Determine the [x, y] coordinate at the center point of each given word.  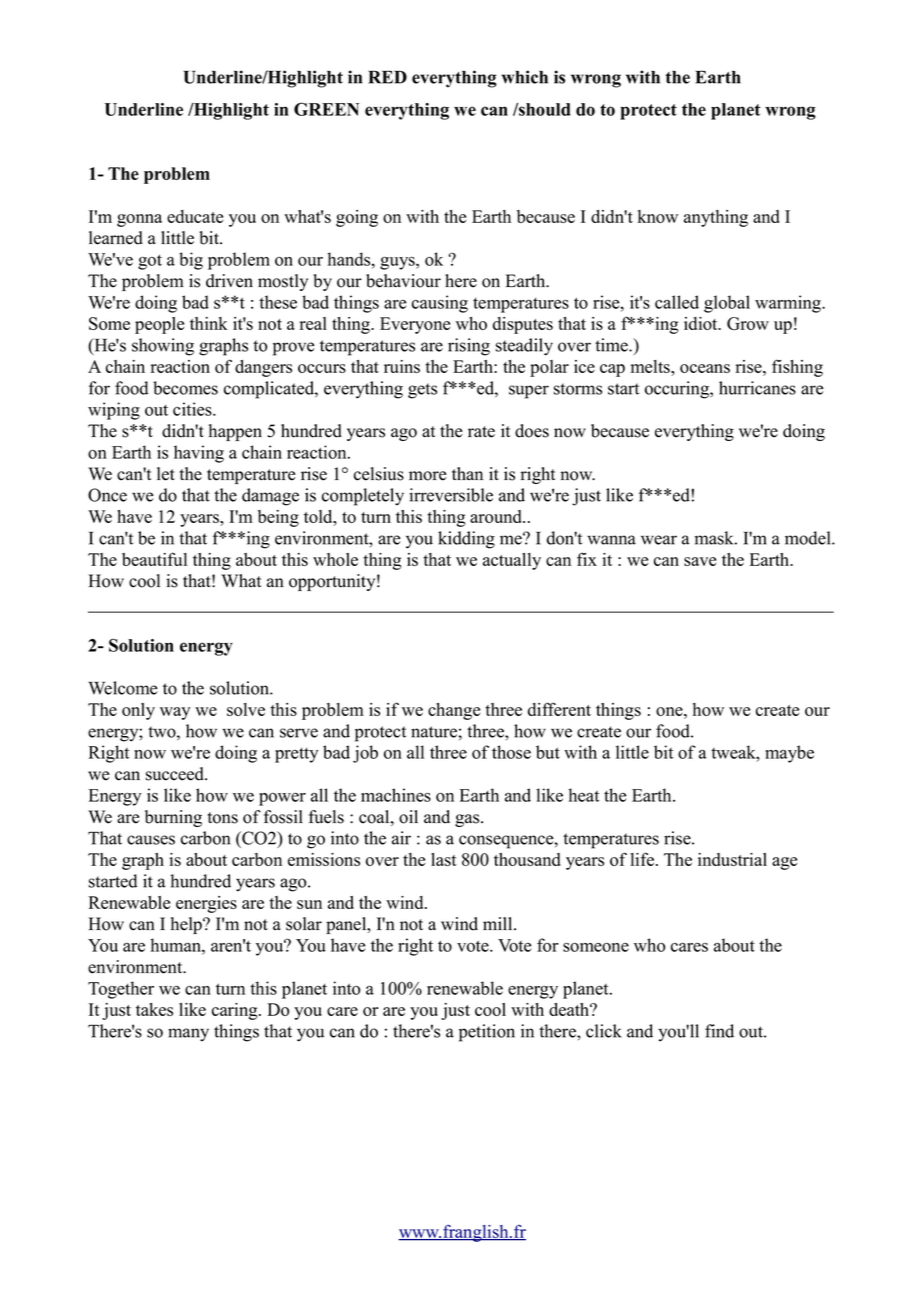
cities [193, 409]
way [175, 713]
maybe [789, 754]
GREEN [326, 109]
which [525, 77]
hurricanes [757, 388]
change [454, 711]
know [657, 216]
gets [422, 391]
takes [154, 1009]
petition [487, 1033]
